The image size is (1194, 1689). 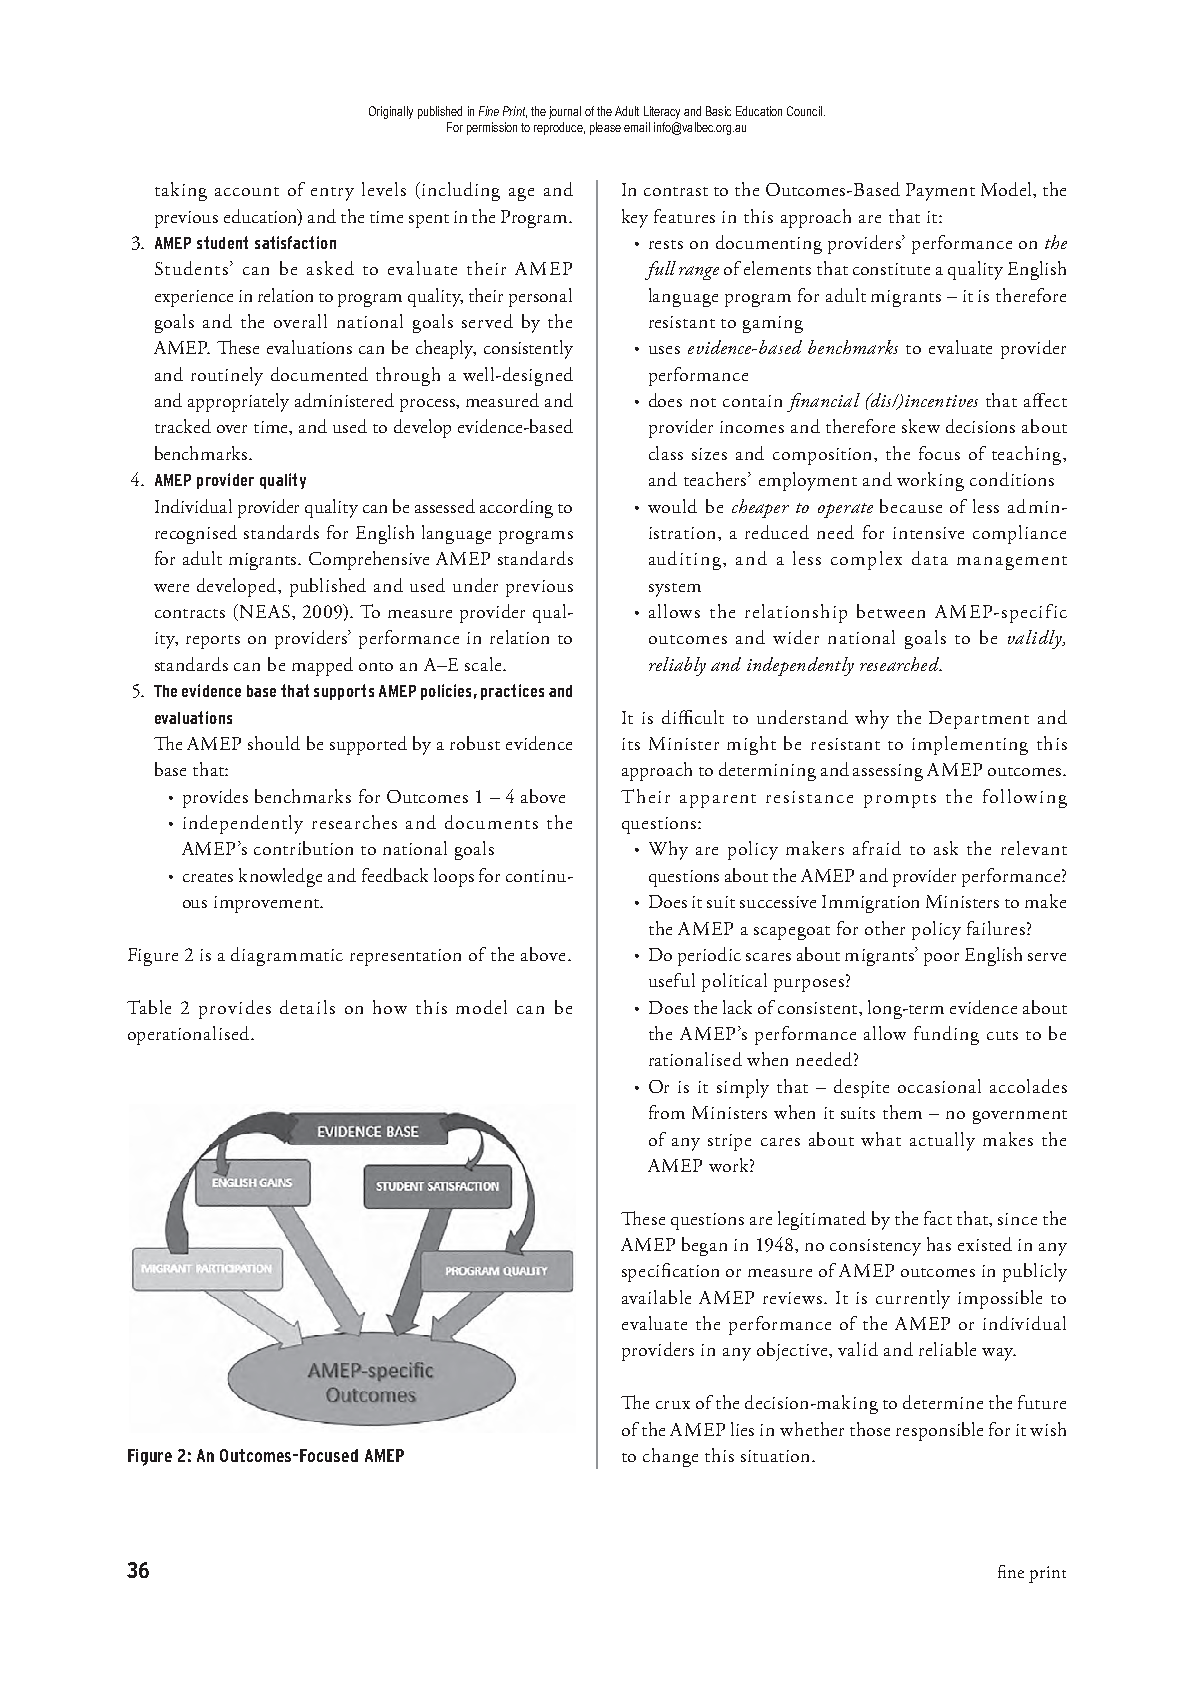 I want to click on documents, so click(x=491, y=822).
